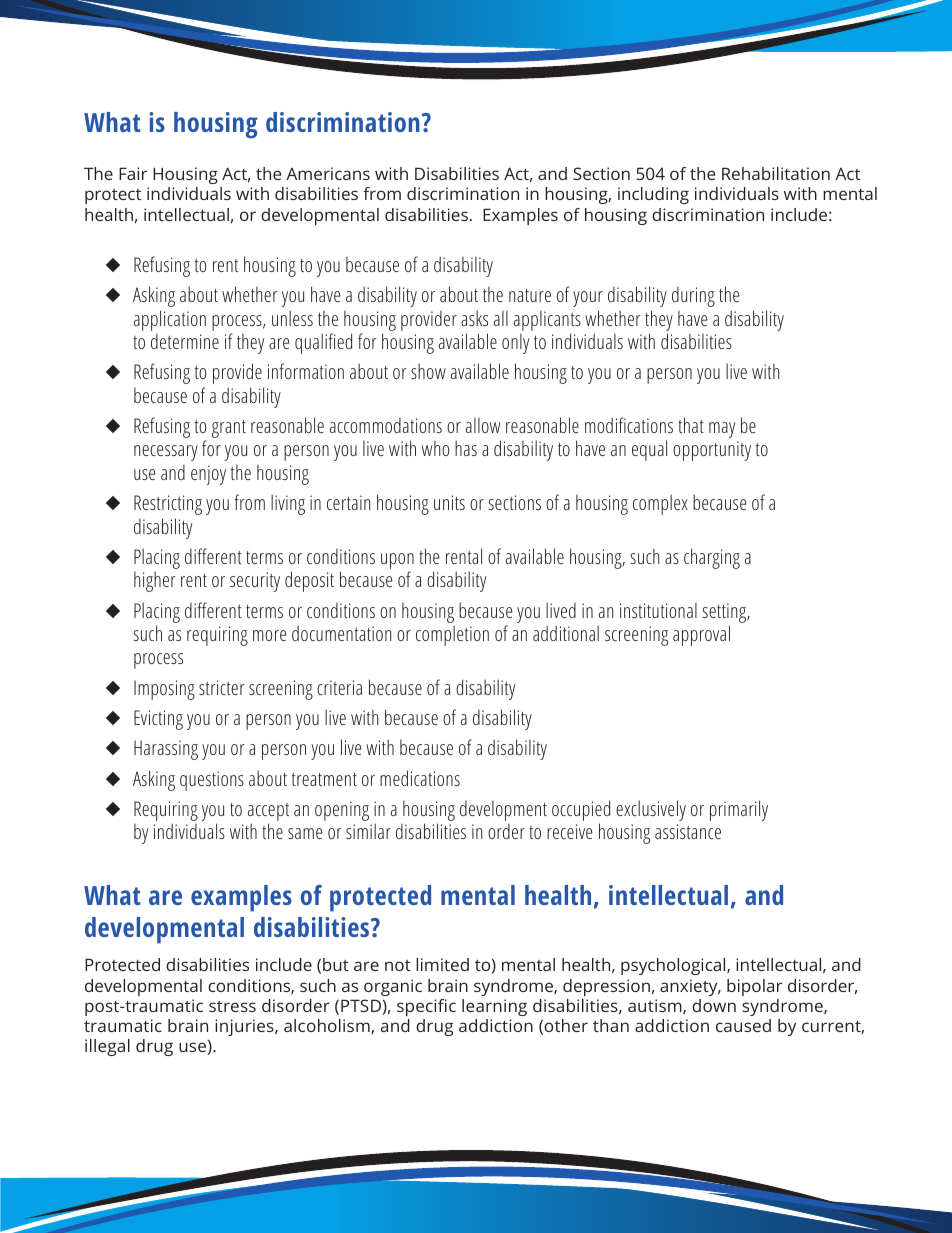  Describe the element at coordinates (452, 635) in the document. I see `completion` at that location.
